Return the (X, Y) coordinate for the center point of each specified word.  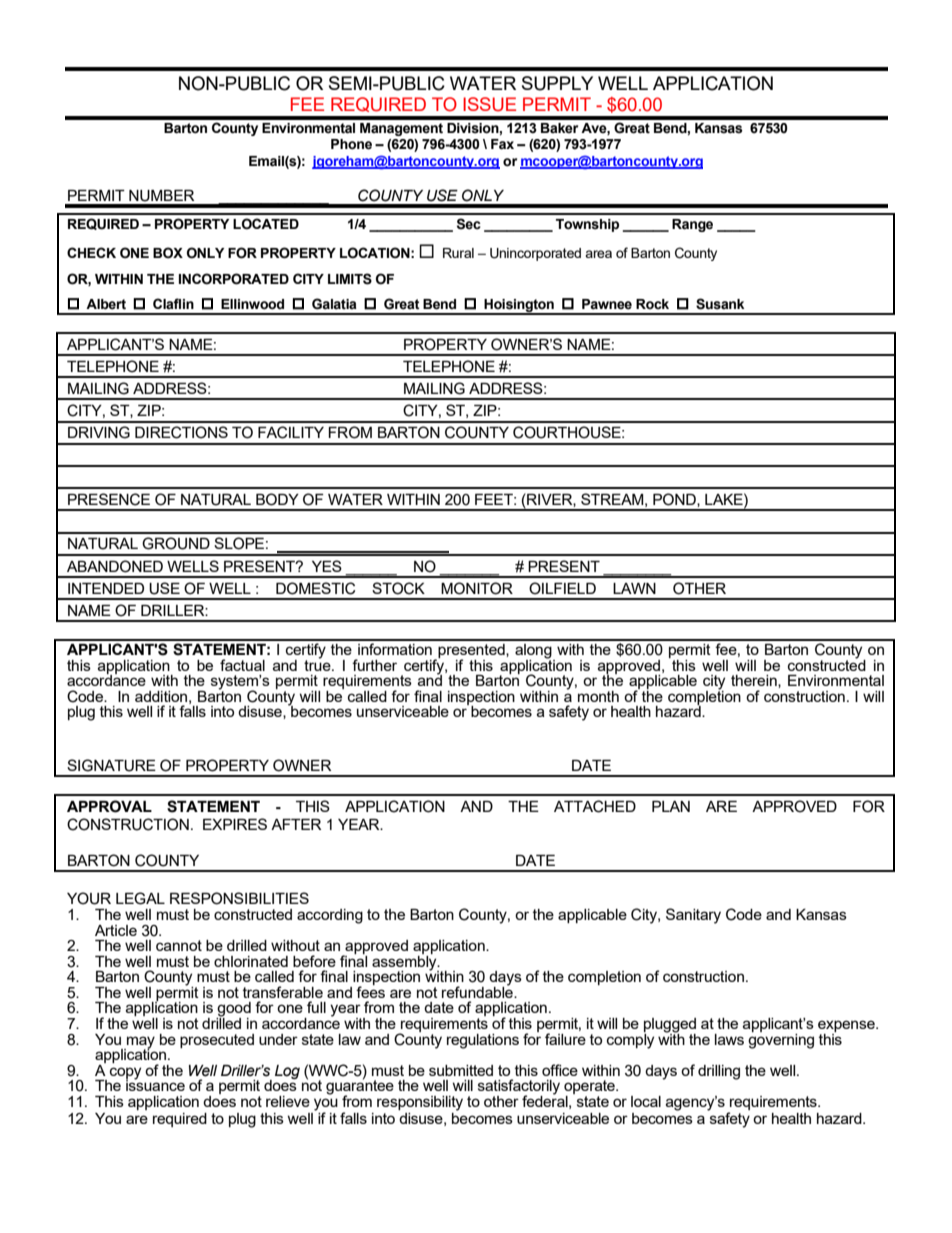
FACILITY (291, 432)
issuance (155, 1084)
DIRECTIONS (181, 432)
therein (755, 681)
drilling (719, 1072)
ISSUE (489, 104)
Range (692, 225)
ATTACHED (595, 806)
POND (675, 500)
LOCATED (266, 224)
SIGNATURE (111, 765)
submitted (461, 1070)
